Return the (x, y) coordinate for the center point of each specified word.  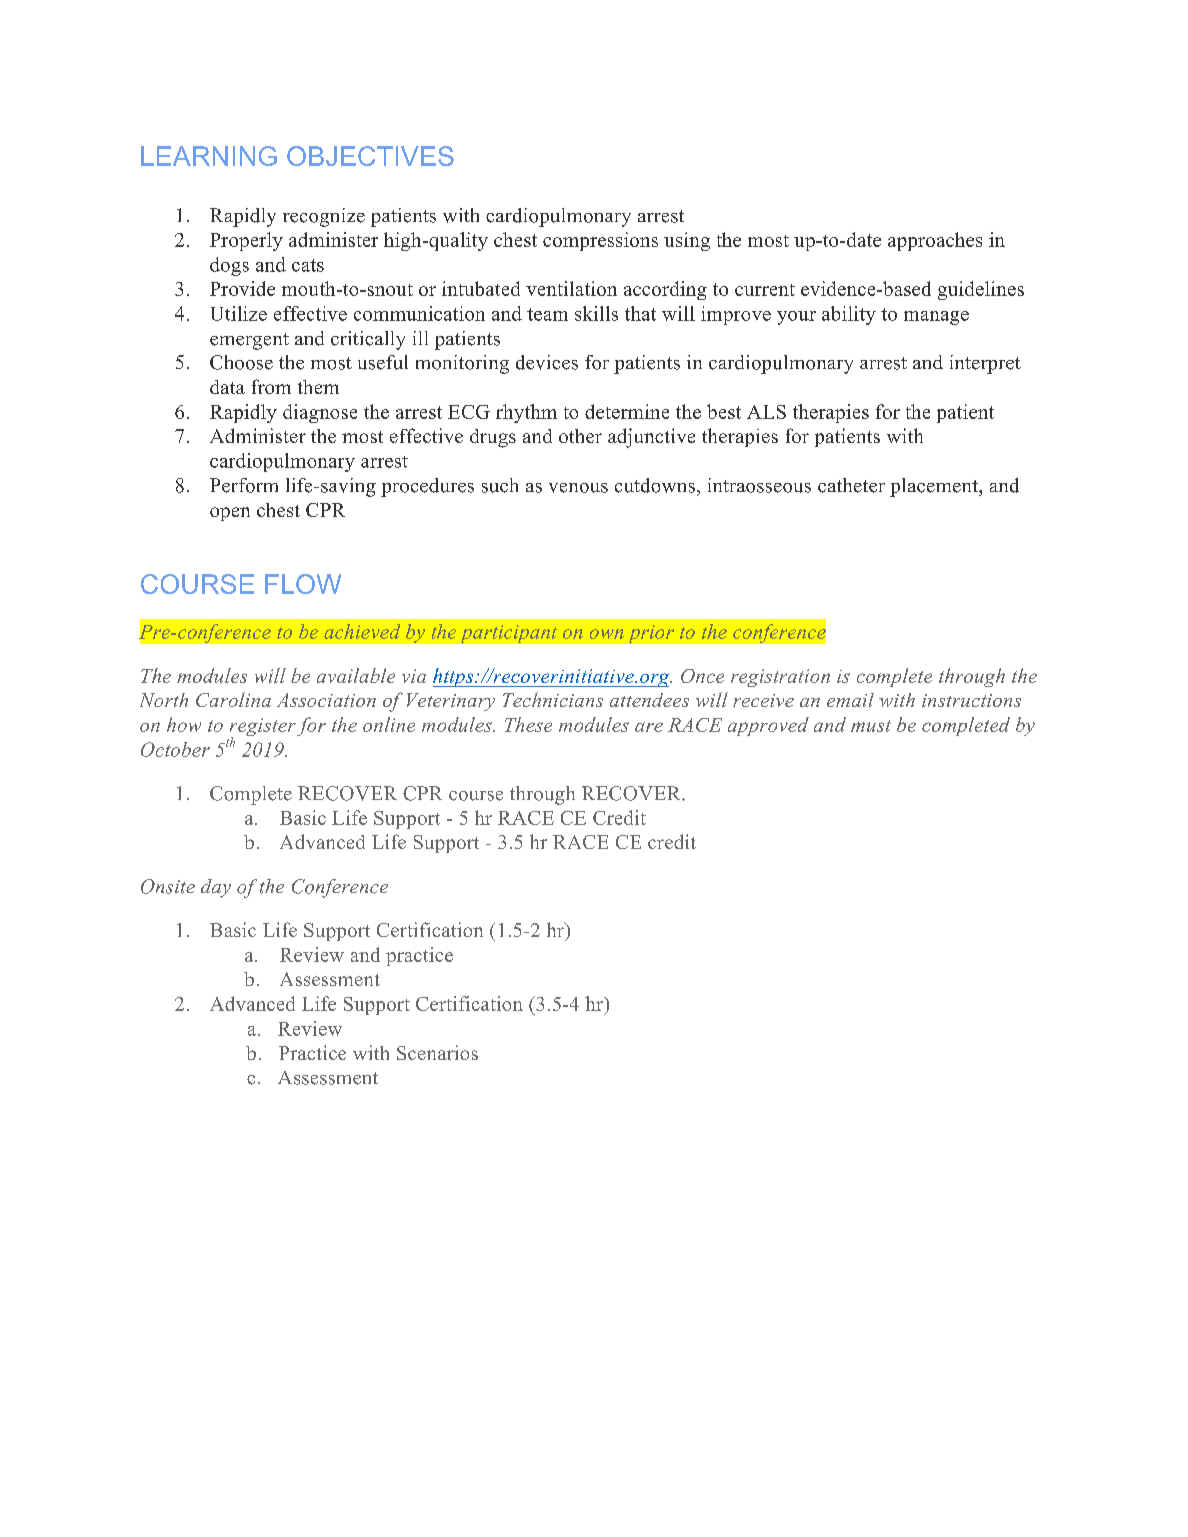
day (216, 888)
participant (509, 634)
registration (780, 678)
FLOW (303, 584)
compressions (600, 241)
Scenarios (437, 1052)
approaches (935, 241)
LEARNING (209, 156)
